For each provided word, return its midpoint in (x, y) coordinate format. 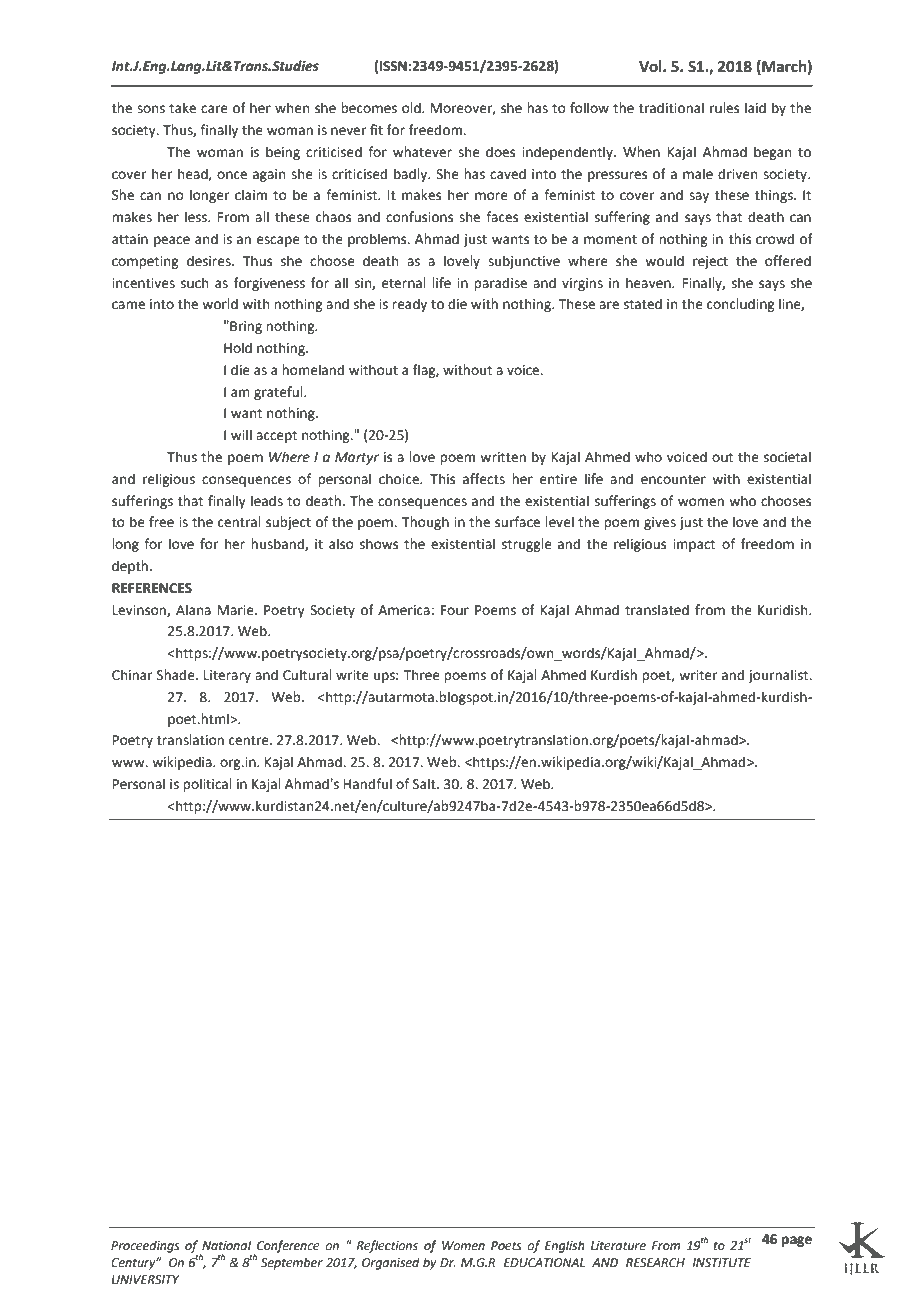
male (698, 174)
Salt (425, 784)
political (207, 785)
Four (455, 610)
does (500, 152)
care (214, 109)
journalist (779, 676)
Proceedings (145, 1246)
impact (694, 545)
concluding (740, 305)
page (797, 1241)
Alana (193, 610)
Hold (238, 348)
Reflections (387, 1246)
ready (409, 305)
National (226, 1245)
